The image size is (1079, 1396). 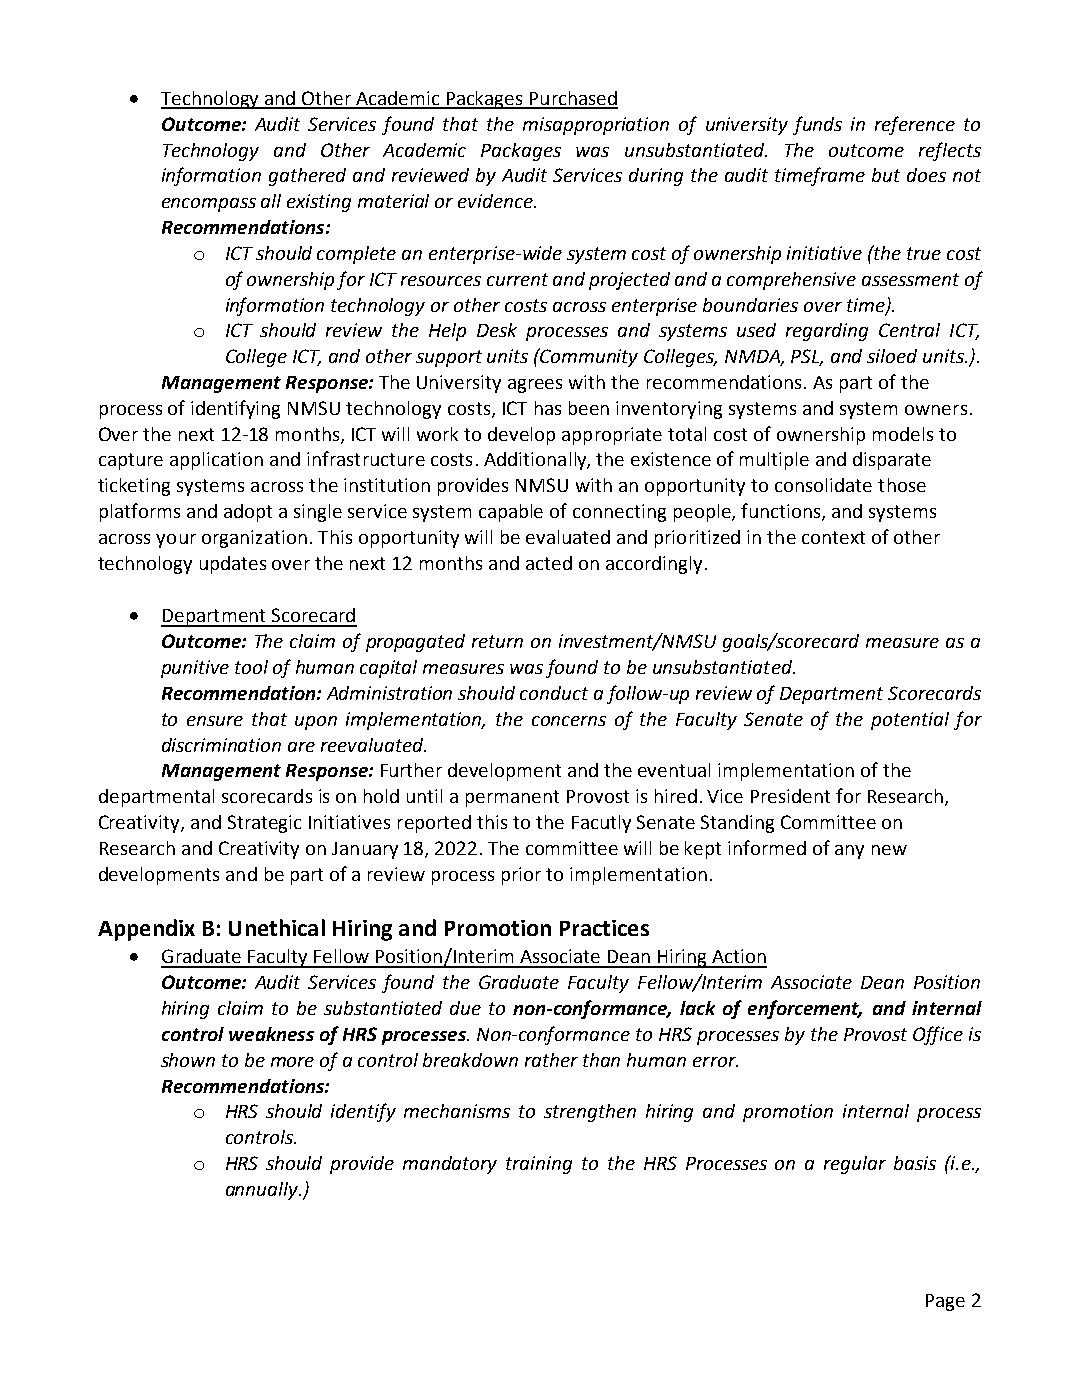 What do you see at coordinates (915, 125) in the screenshot?
I see `reference` at bounding box center [915, 125].
